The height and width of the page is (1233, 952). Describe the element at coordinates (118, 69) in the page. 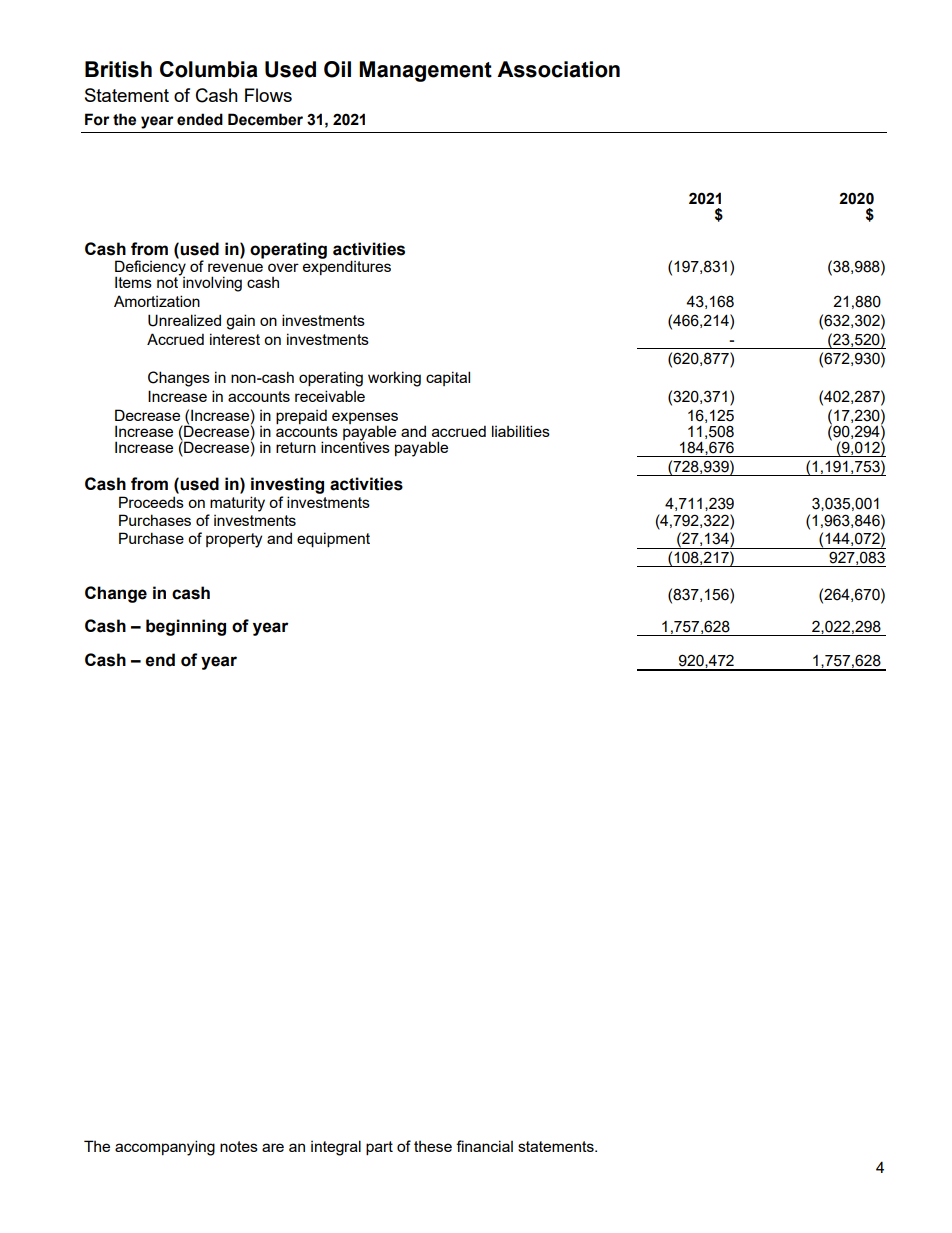

I see `British` at that location.
